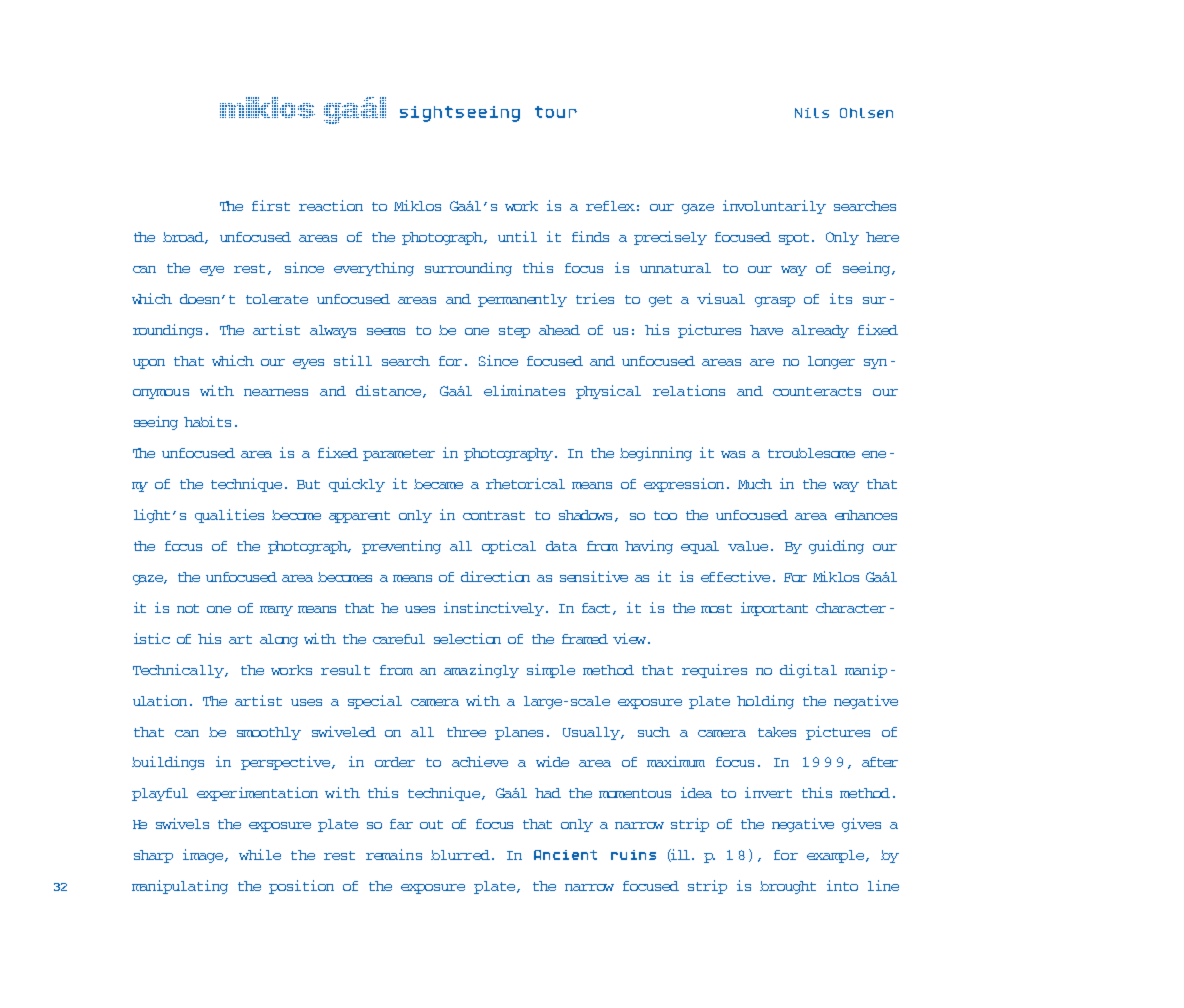  What do you see at coordinates (271, 205) in the document?
I see `first` at bounding box center [271, 205].
